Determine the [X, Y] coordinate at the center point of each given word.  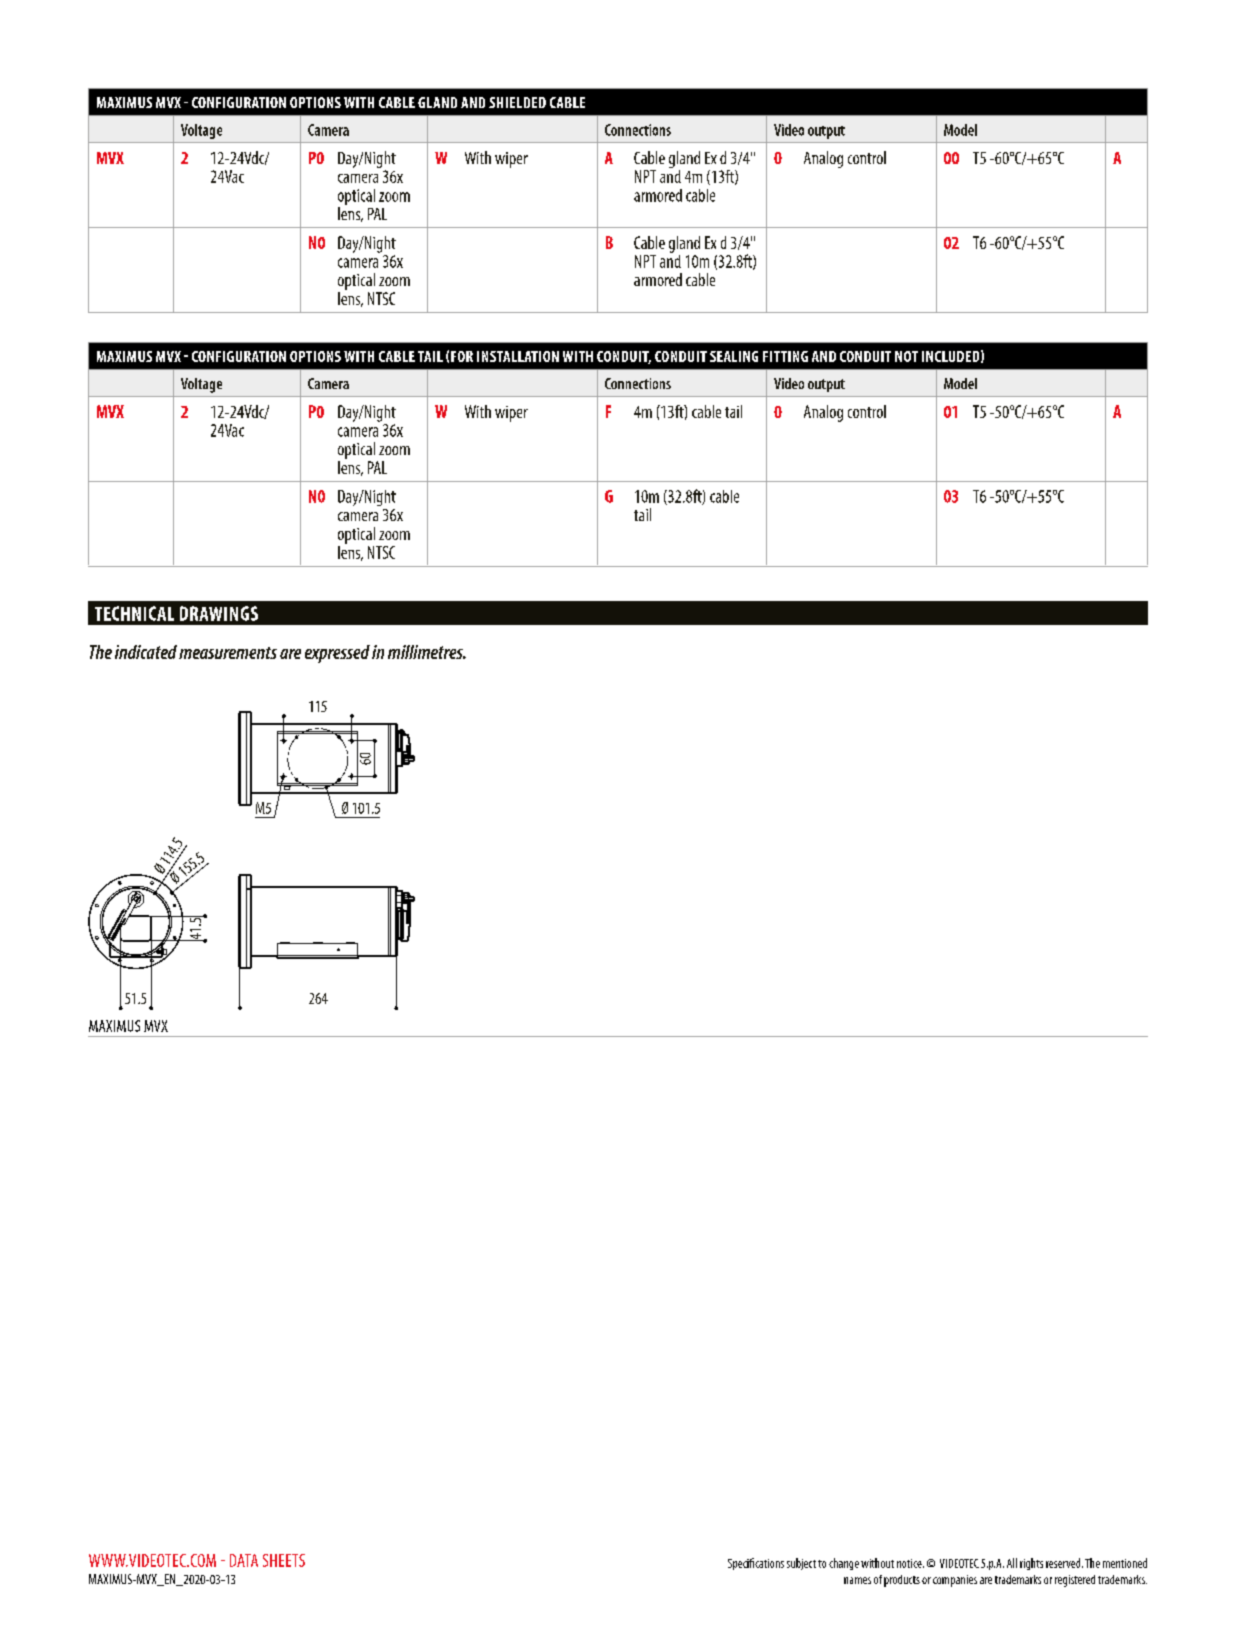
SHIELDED [517, 102]
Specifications [756, 1564]
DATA [244, 1560]
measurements [228, 653]
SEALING [734, 356]
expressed [337, 654]
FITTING [785, 356]
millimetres [426, 652]
